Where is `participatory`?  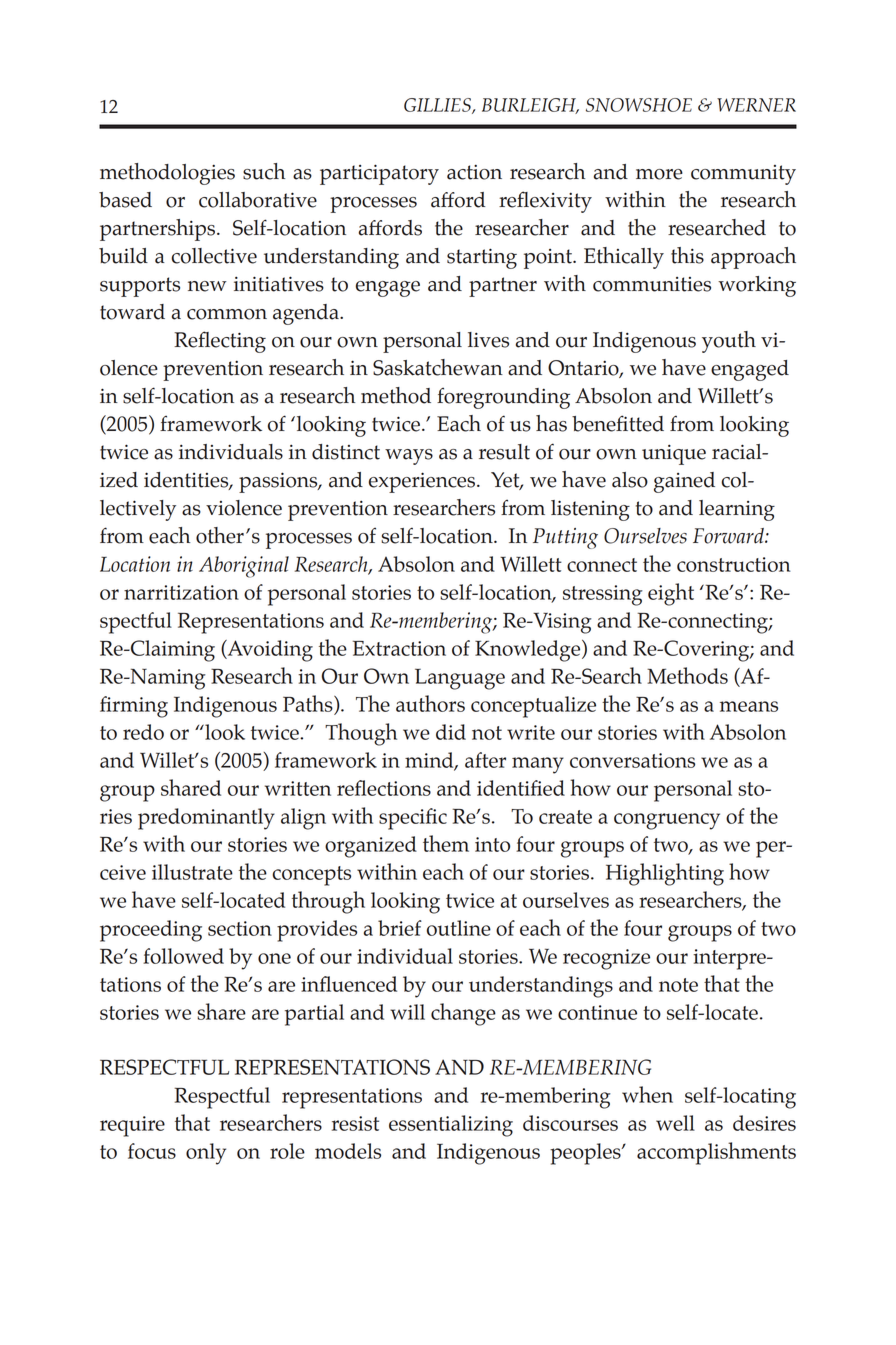
participatory is located at coordinates (379, 174).
